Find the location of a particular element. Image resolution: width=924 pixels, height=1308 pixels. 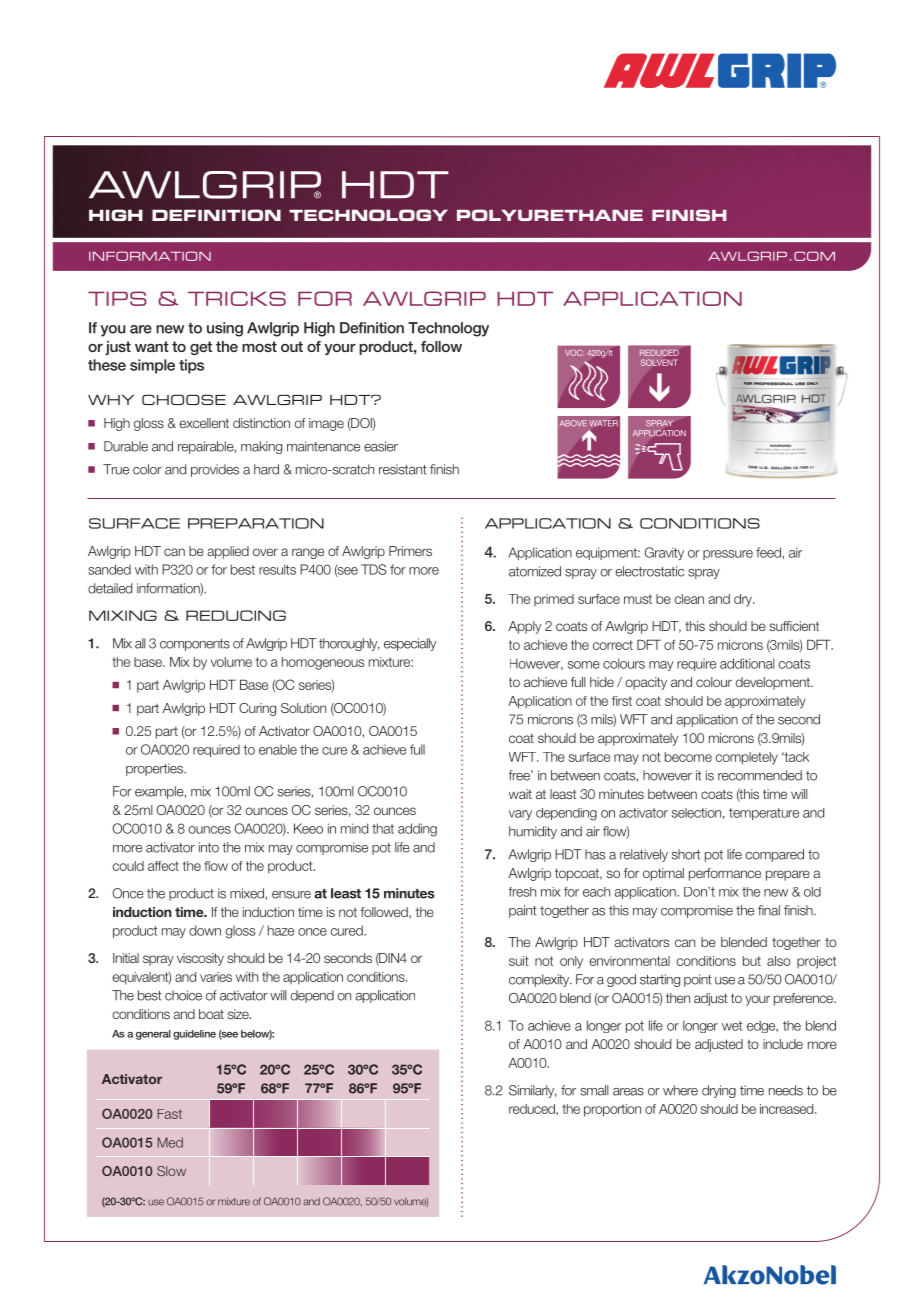

down is located at coordinates (205, 930).
